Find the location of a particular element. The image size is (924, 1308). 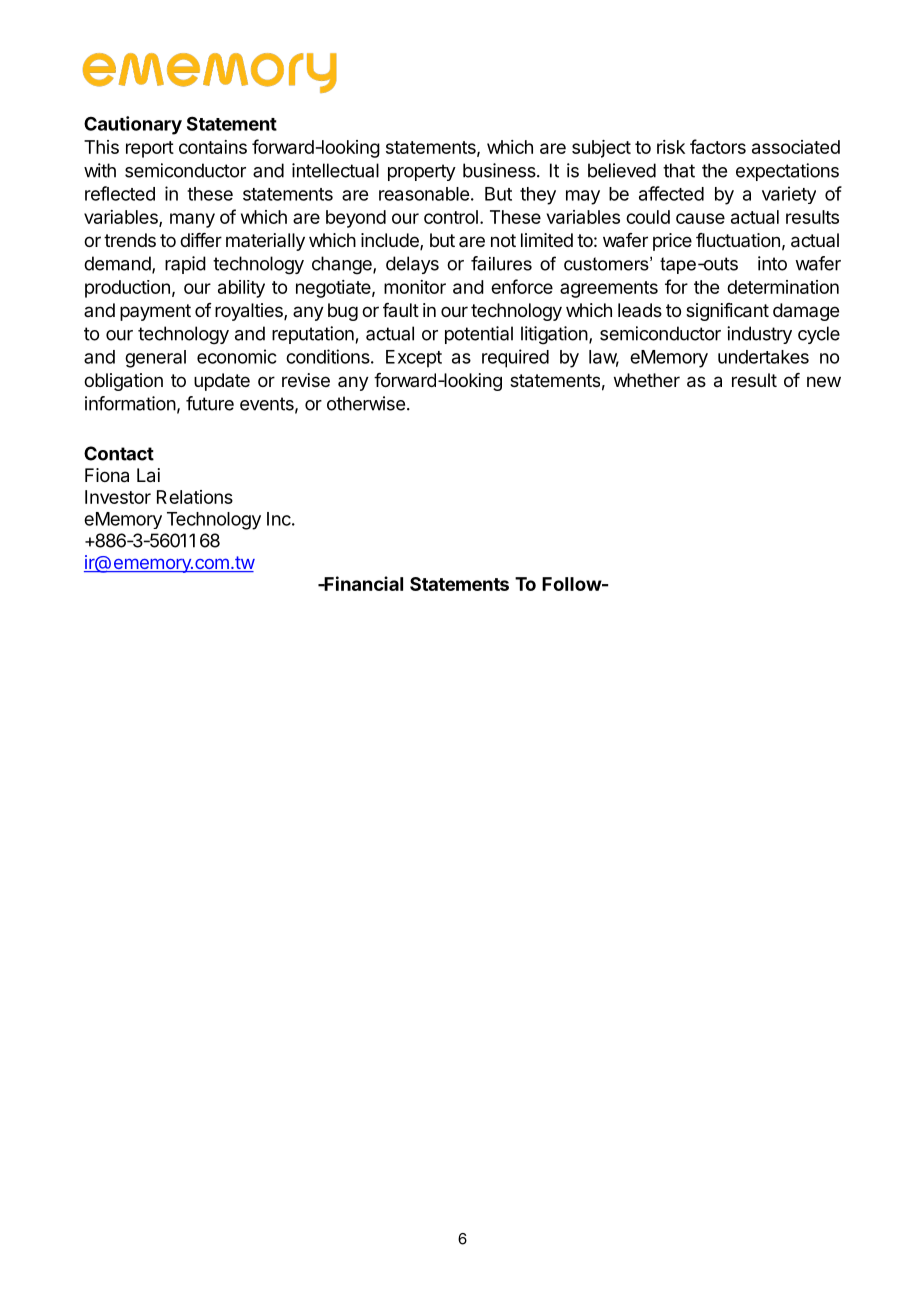

contains is located at coordinates (213, 147).
